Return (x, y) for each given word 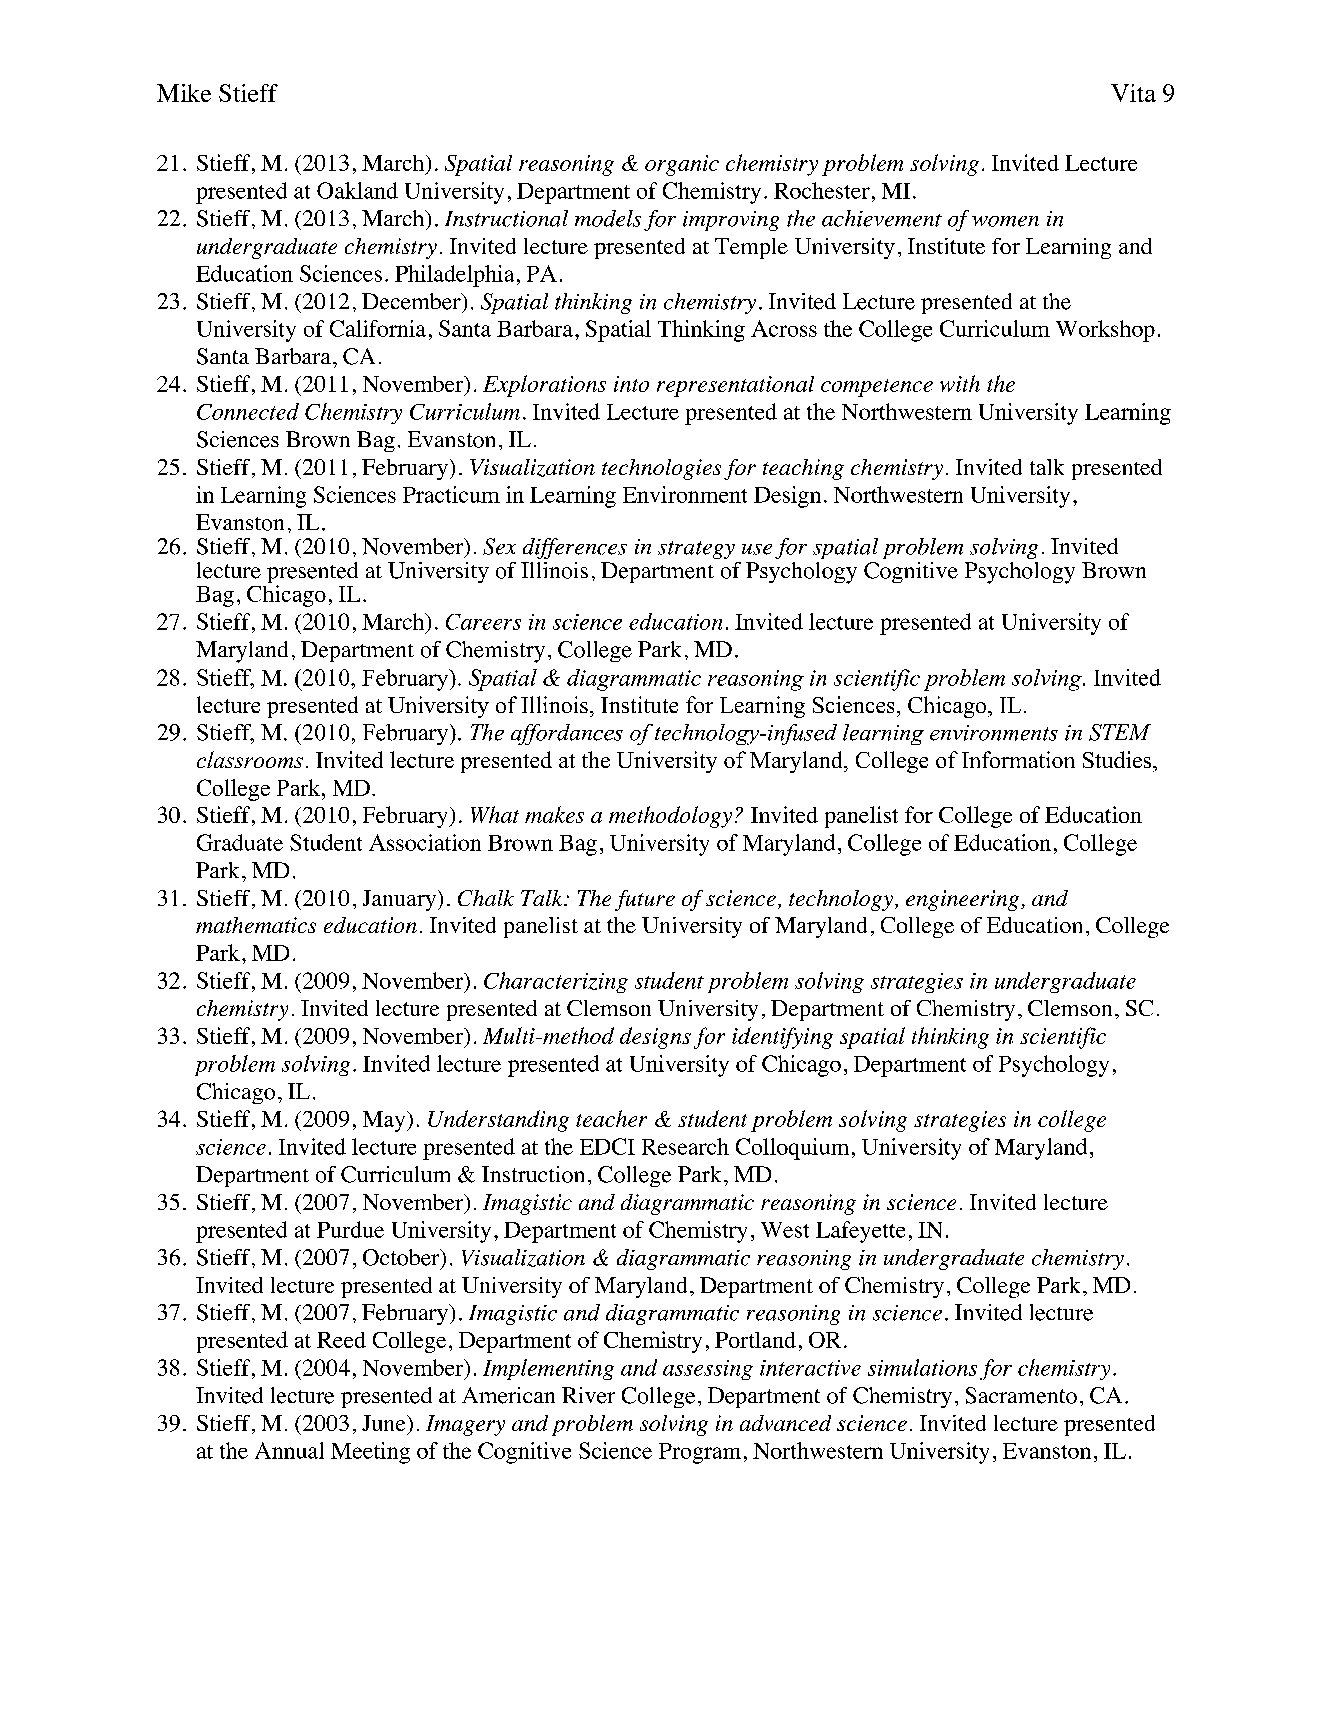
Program (700, 1453)
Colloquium (792, 1149)
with (960, 383)
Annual (289, 1450)
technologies (661, 469)
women (1005, 221)
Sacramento (1021, 1395)
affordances (567, 734)
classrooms (250, 759)
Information (1018, 759)
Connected (248, 411)
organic (682, 165)
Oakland (357, 190)
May (385, 1121)
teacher (611, 1118)
